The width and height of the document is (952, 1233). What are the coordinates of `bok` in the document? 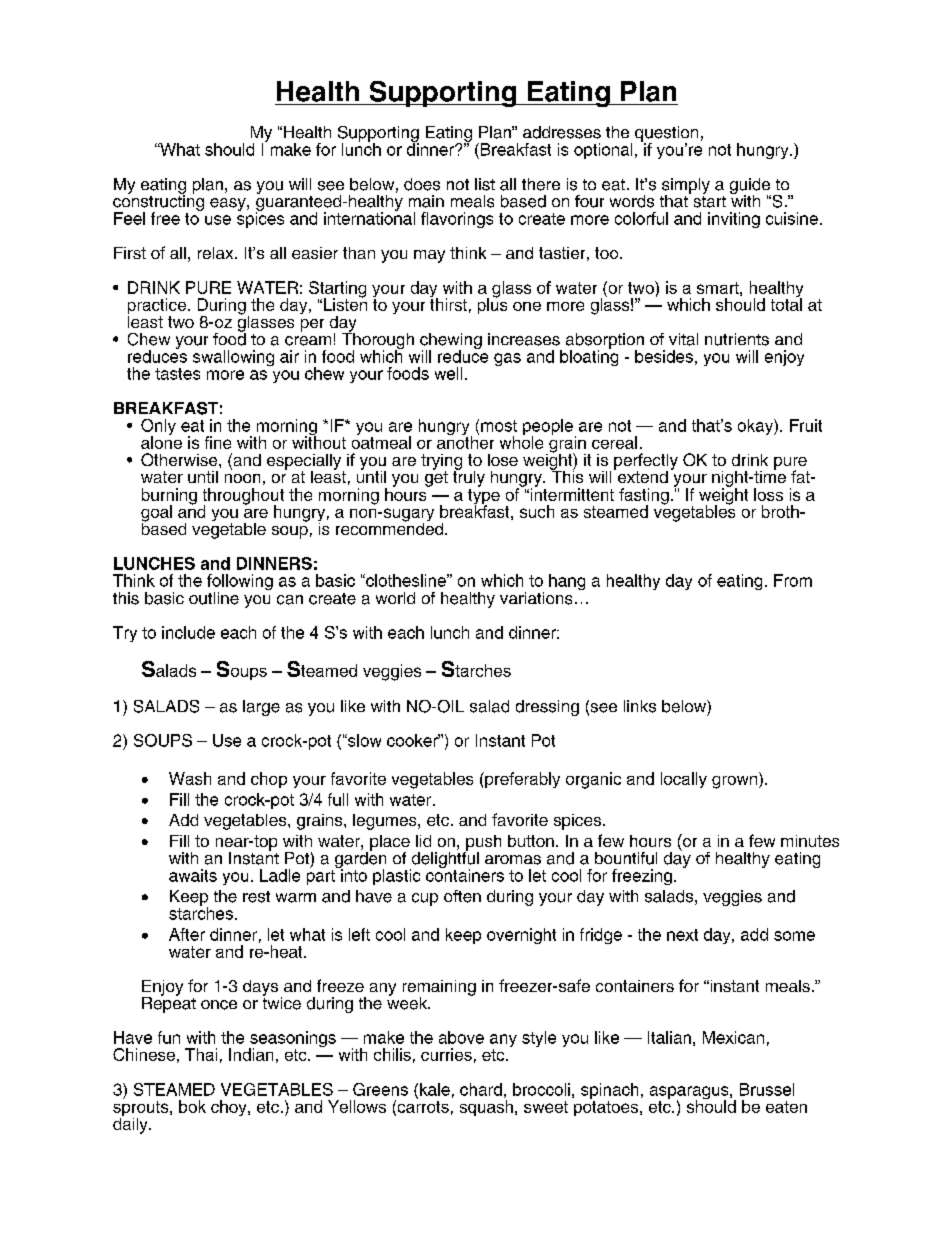 It's located at (192, 1106).
